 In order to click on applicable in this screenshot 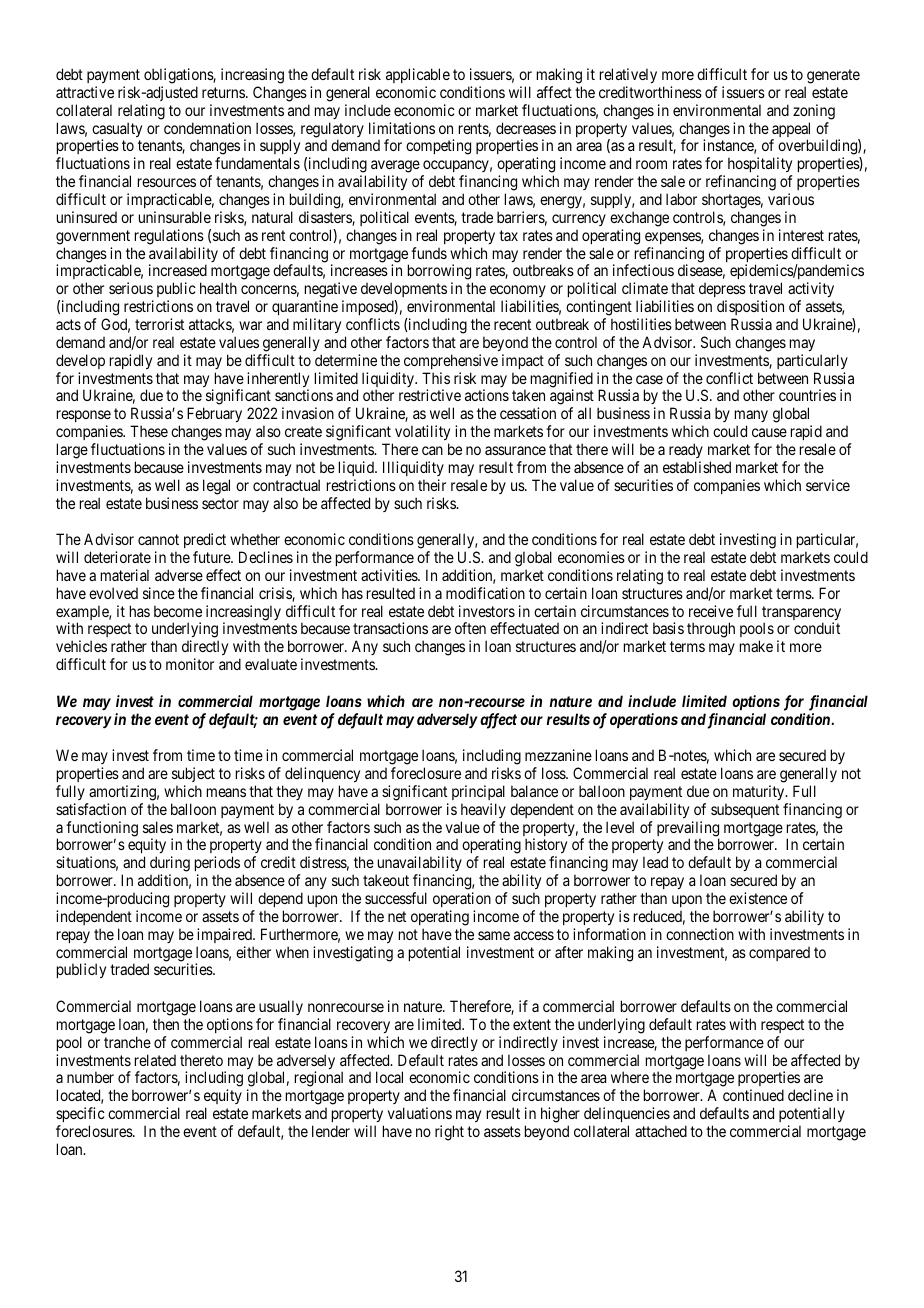, I will do `click(418, 75)`.
